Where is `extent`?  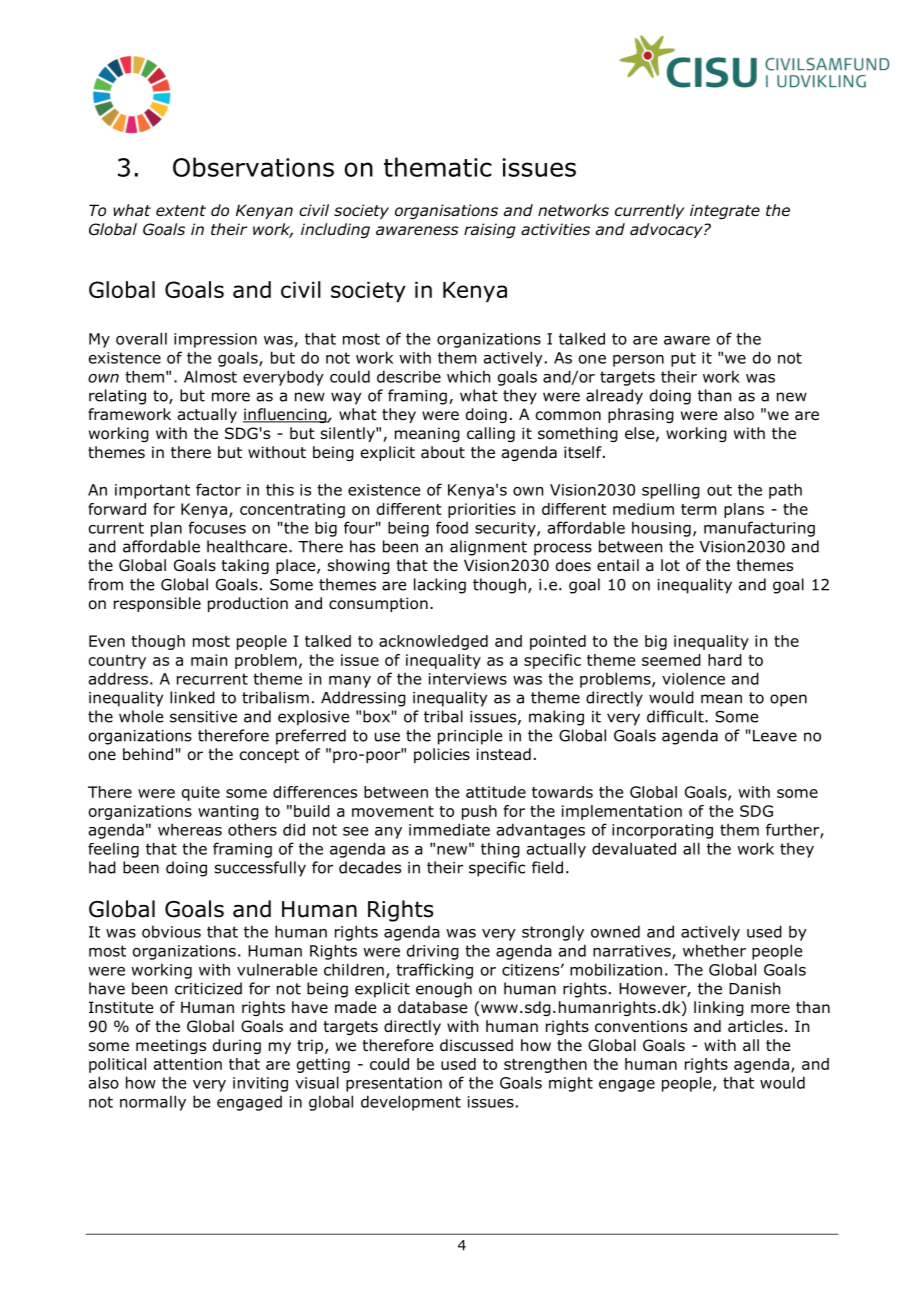
extent is located at coordinates (181, 210).
